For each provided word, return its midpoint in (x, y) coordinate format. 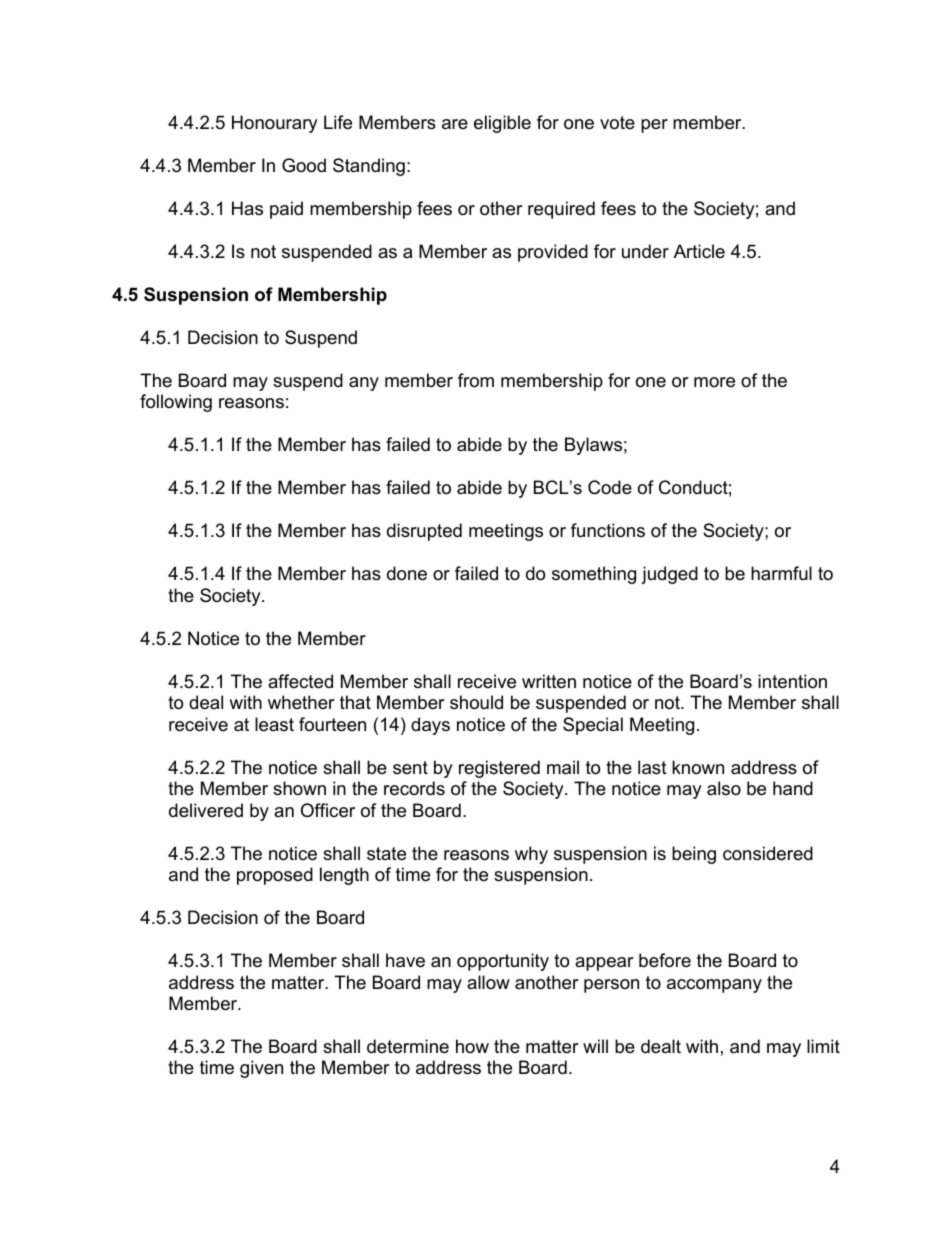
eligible (502, 124)
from (476, 380)
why (531, 855)
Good (304, 165)
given (261, 1069)
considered (768, 853)
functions (608, 530)
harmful (781, 573)
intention (792, 681)
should (476, 702)
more (714, 382)
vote (617, 123)
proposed (275, 876)
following (176, 403)
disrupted (424, 532)
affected (300, 681)
